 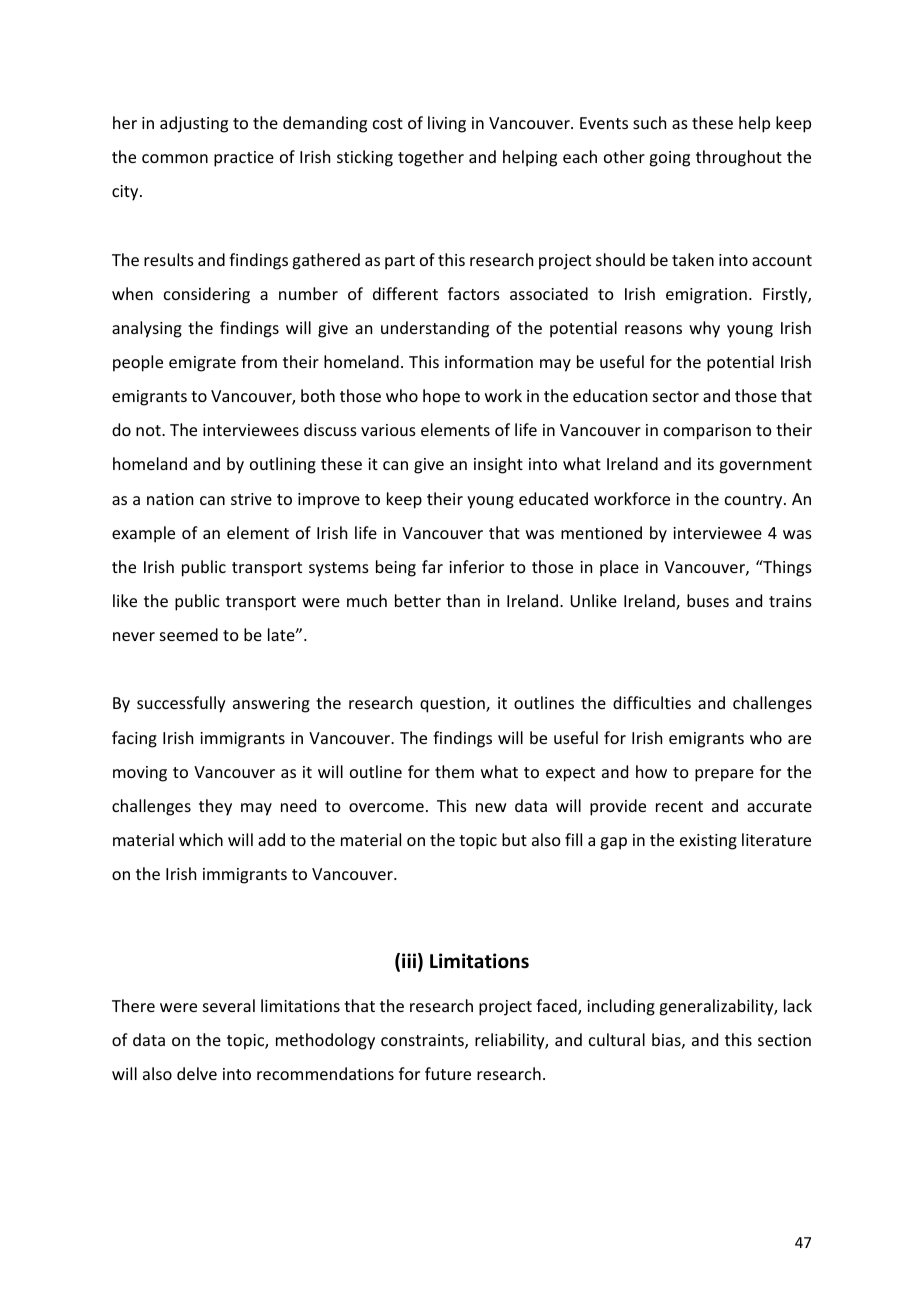 What do you see at coordinates (175, 158) in the screenshot?
I see `common` at bounding box center [175, 158].
